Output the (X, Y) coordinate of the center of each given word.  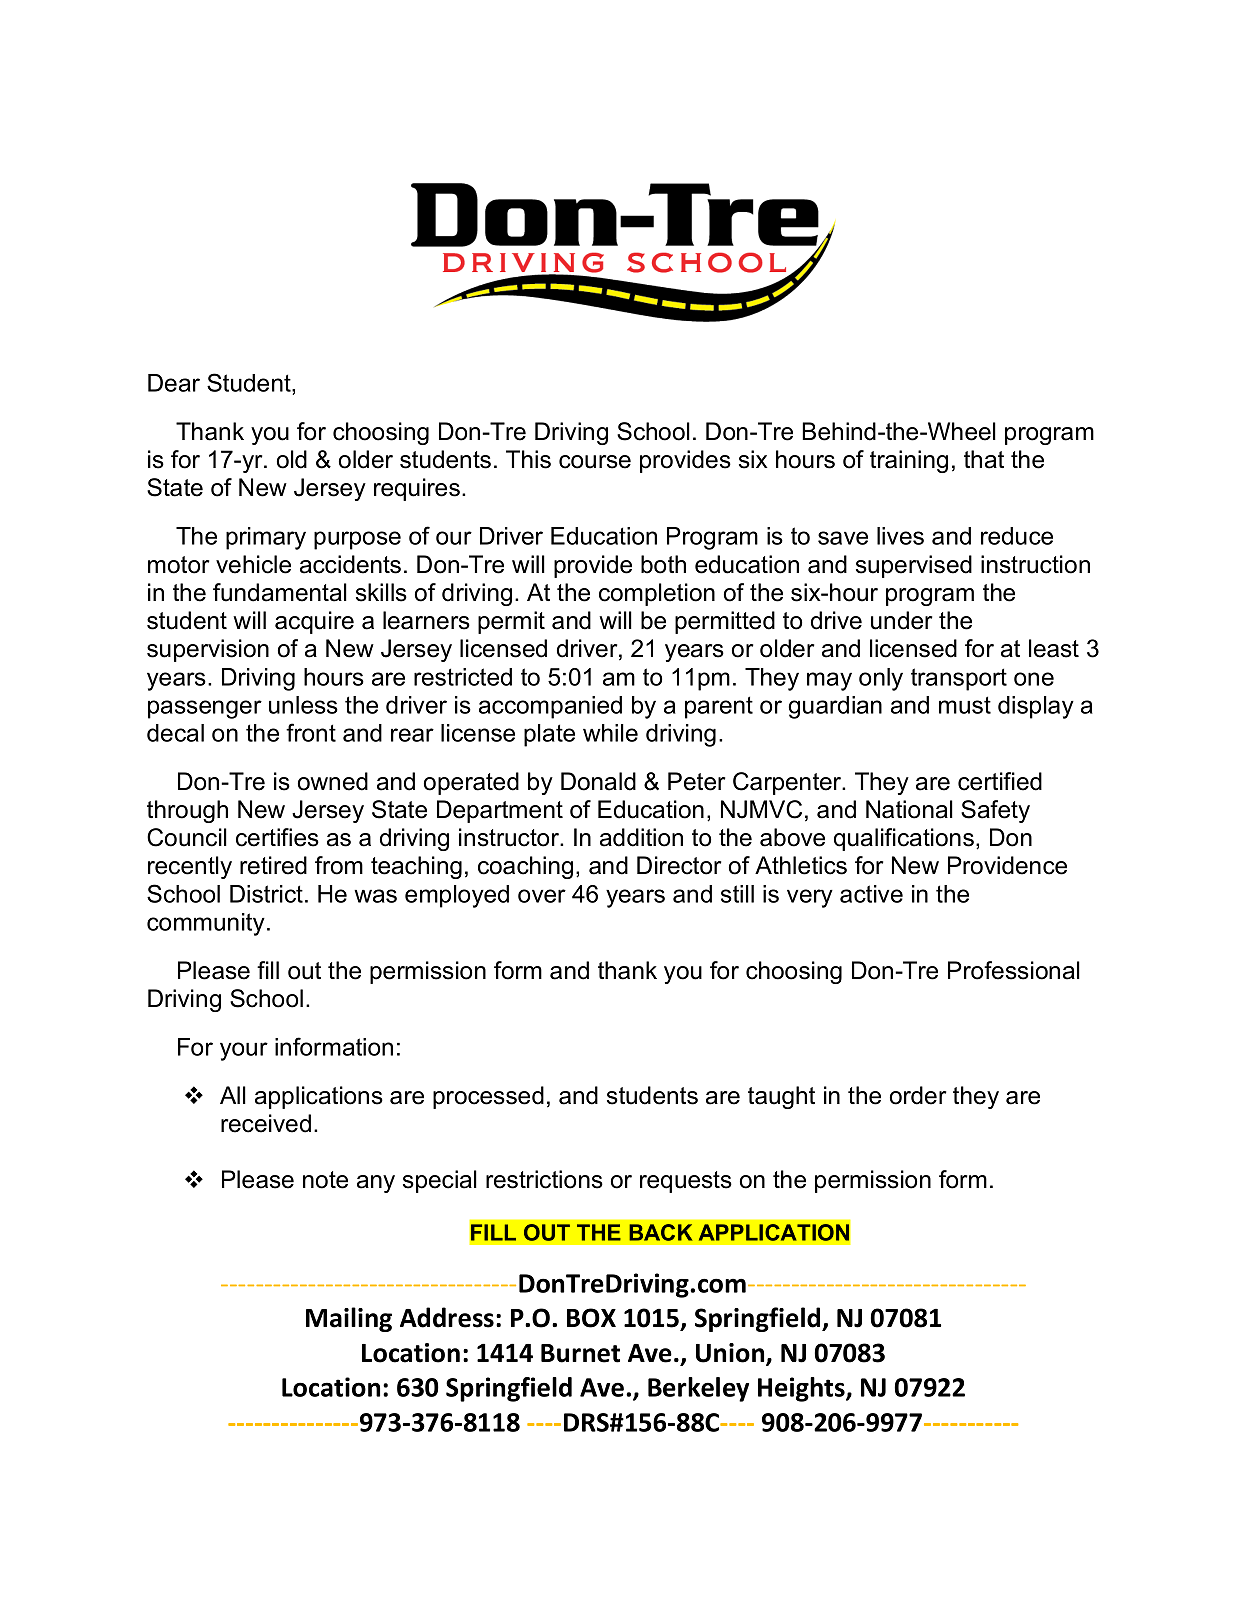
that (984, 459)
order (918, 1095)
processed (488, 1097)
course (595, 462)
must (965, 705)
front (311, 732)
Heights (802, 1389)
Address (447, 1317)
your (244, 1051)
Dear (174, 383)
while (610, 733)
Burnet (580, 1353)
